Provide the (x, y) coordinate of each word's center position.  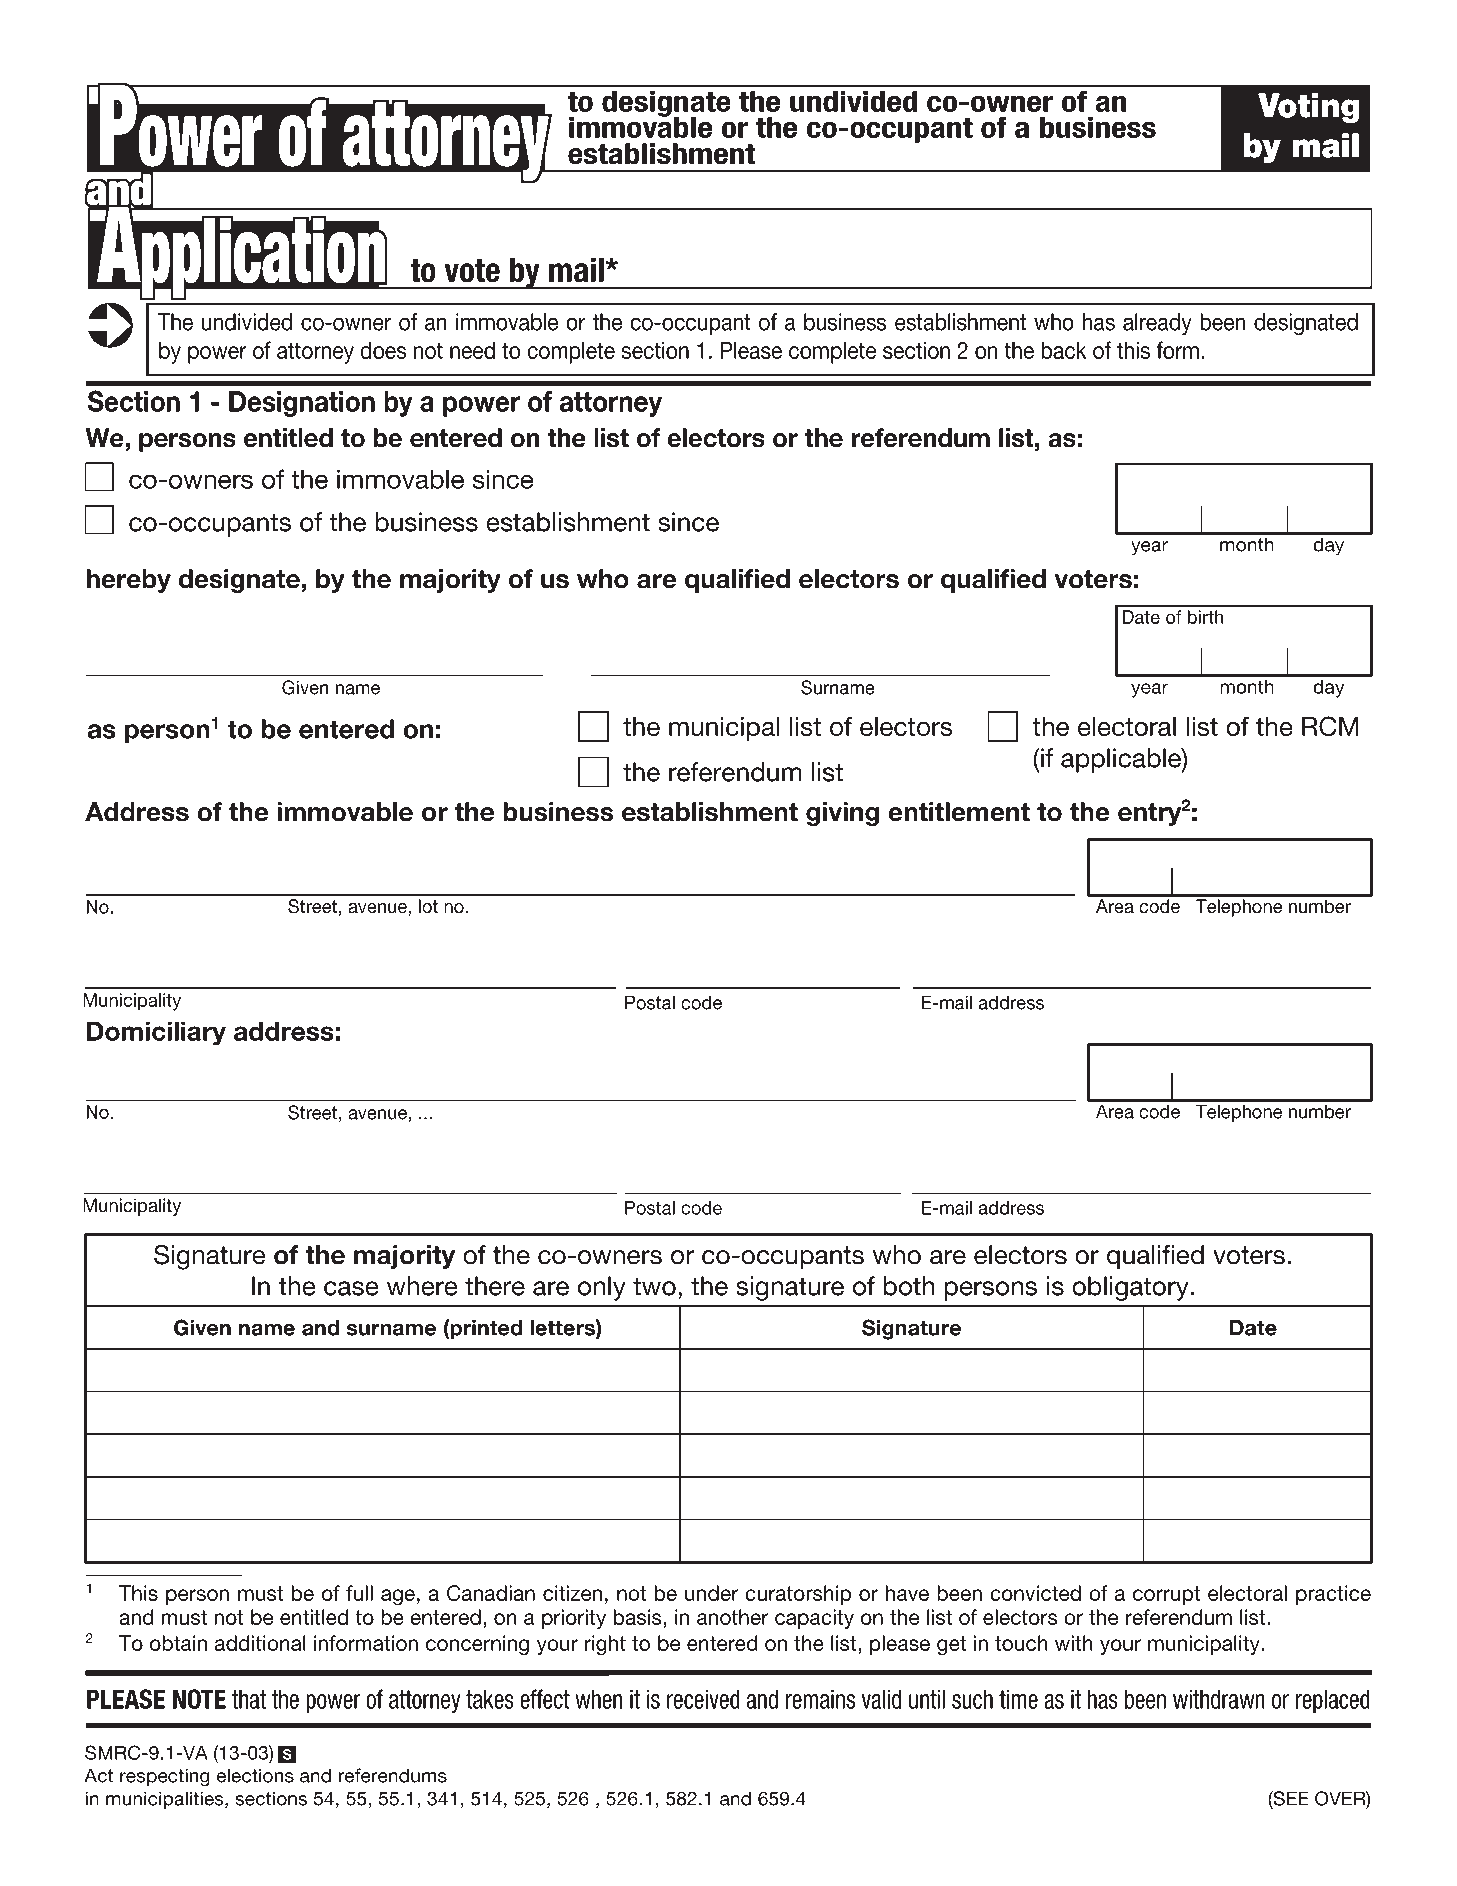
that (249, 1699)
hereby (129, 581)
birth (1205, 617)
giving (842, 814)
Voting (1309, 108)
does (383, 350)
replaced (1333, 1701)
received (703, 1699)
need (472, 350)
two (654, 1286)
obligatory (1130, 1288)
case (351, 1288)
